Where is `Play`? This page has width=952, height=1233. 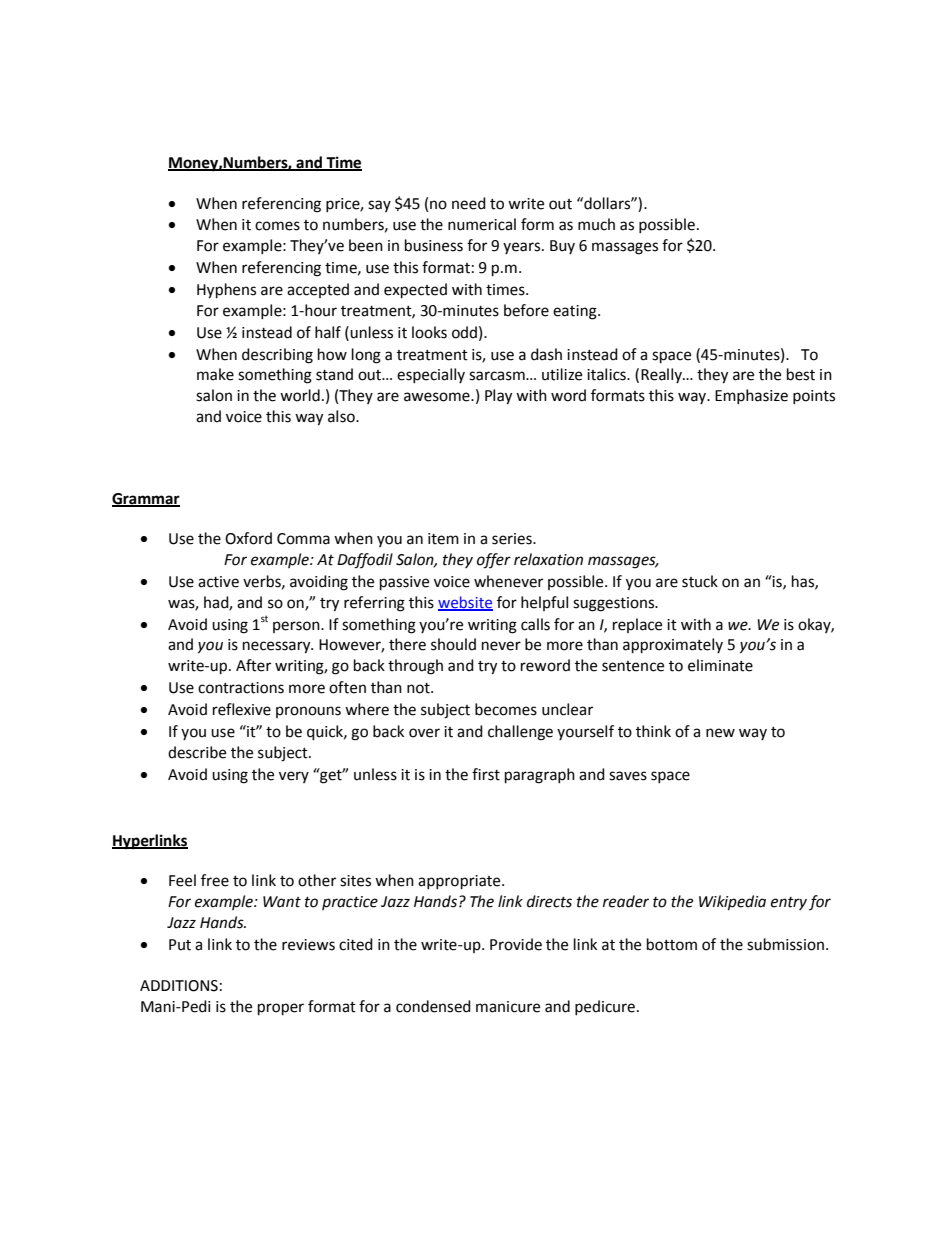 Play is located at coordinates (498, 397).
